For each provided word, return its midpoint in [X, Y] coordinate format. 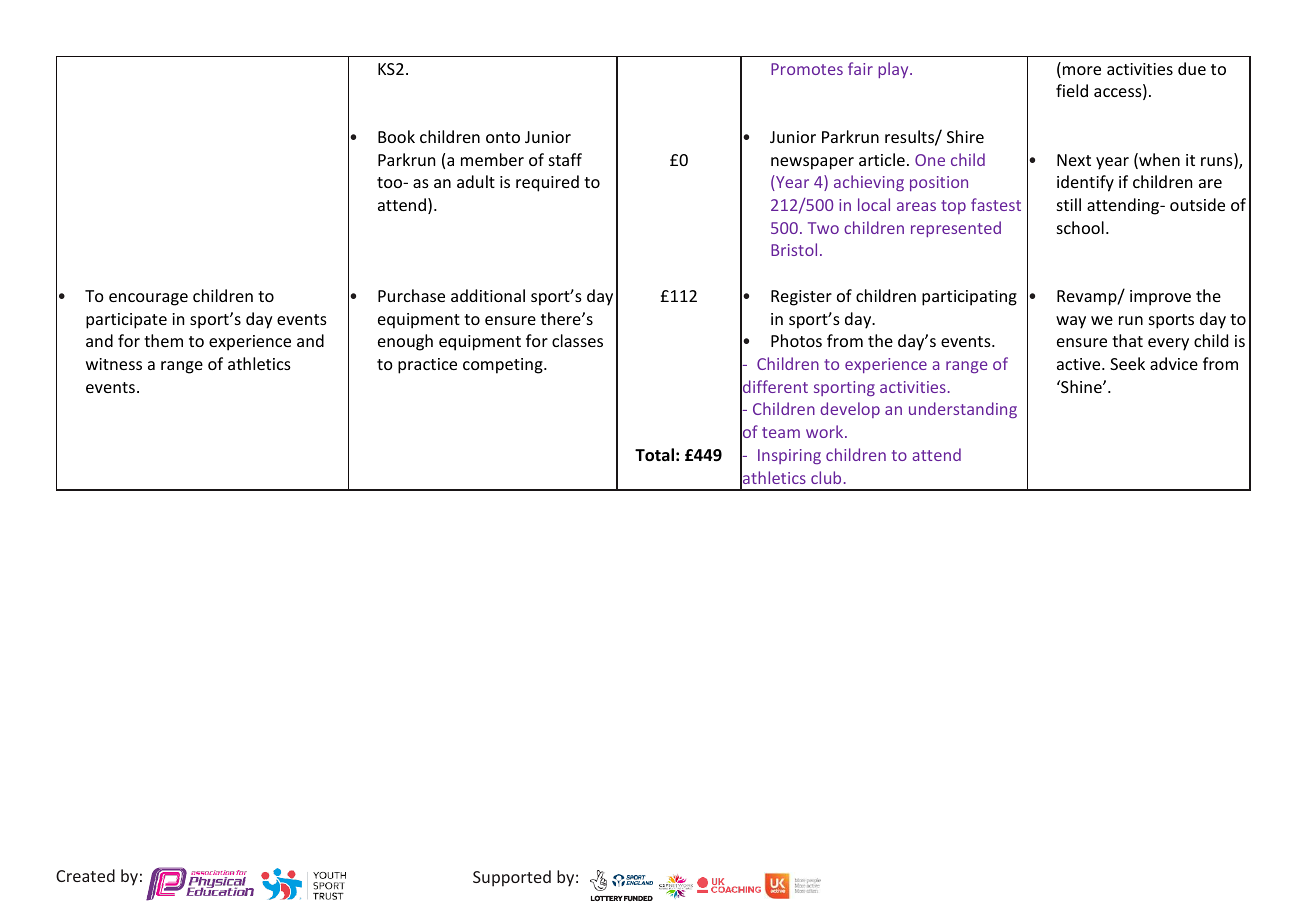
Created [85, 875]
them [163, 340]
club [826, 477]
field [1072, 90]
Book [396, 136]
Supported [512, 878]
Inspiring [789, 456]
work [826, 431]
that [1127, 340]
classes [577, 340]
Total [654, 455]
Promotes [807, 69]
